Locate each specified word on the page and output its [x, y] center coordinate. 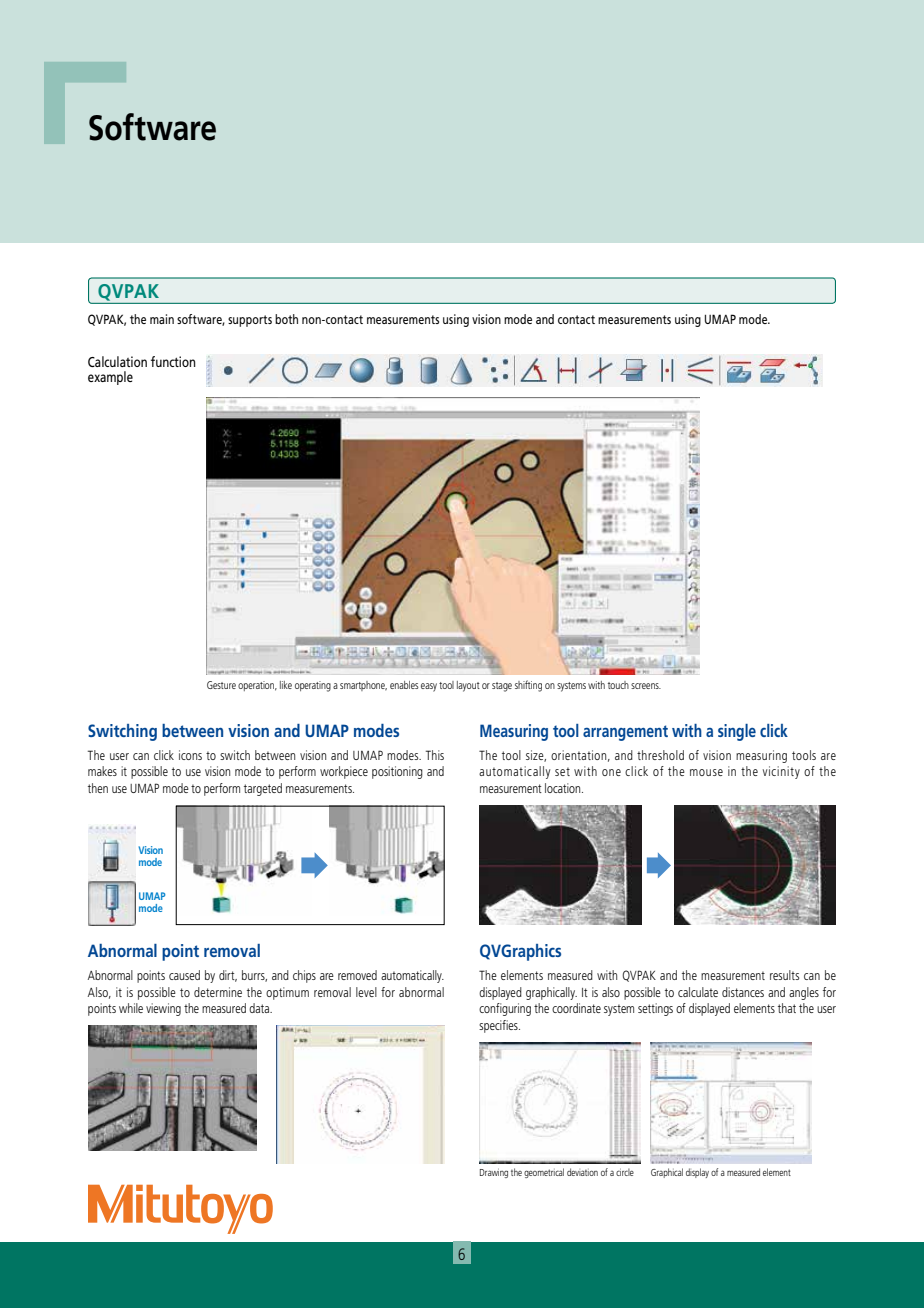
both [286, 319]
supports [250, 321]
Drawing [494, 1173]
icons [190, 755]
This [435, 755]
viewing [163, 1009]
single [737, 732]
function [173, 361]
